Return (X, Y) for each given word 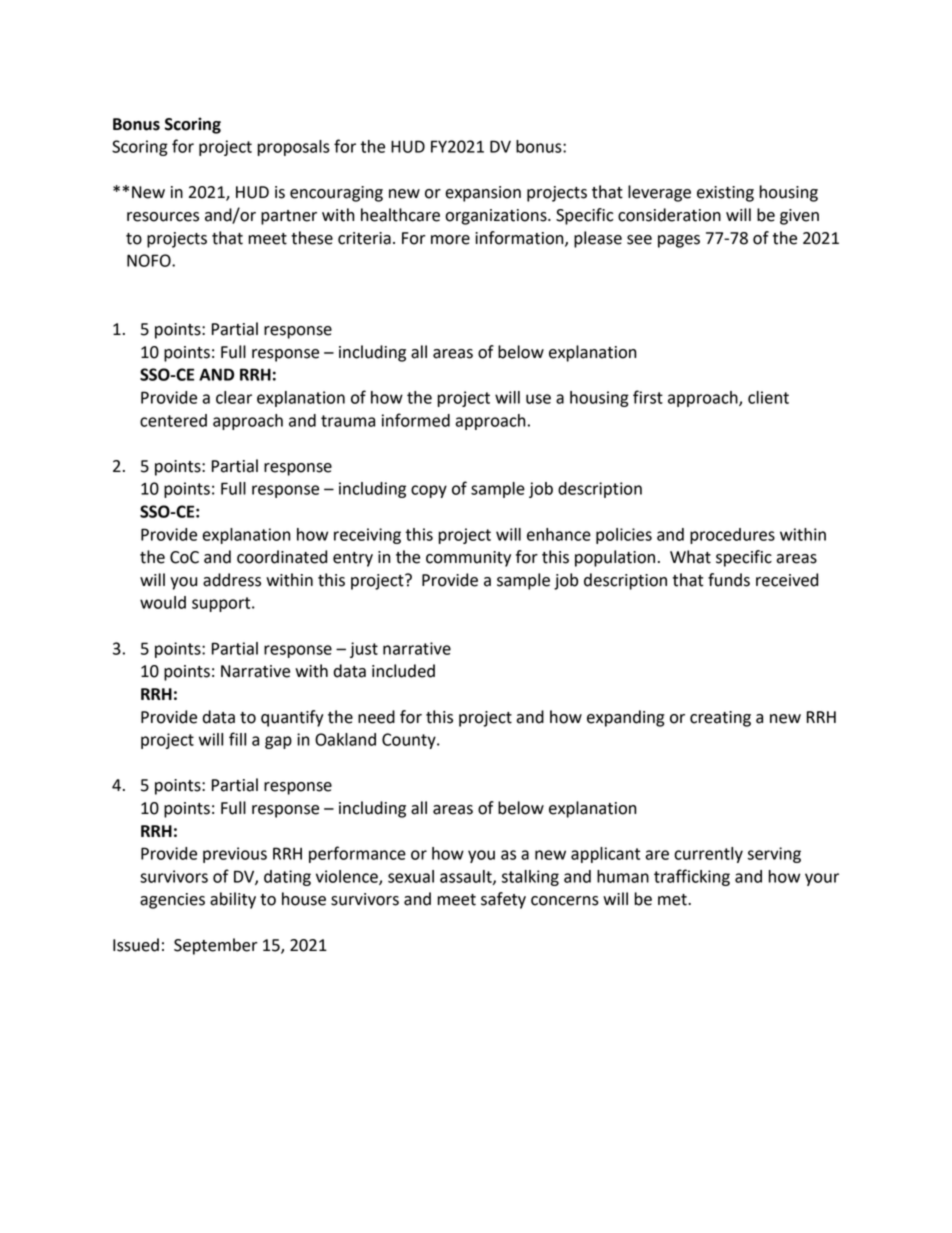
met (673, 900)
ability (233, 900)
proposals (294, 148)
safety (503, 900)
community (468, 559)
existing (725, 194)
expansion (483, 194)
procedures (732, 536)
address (232, 580)
